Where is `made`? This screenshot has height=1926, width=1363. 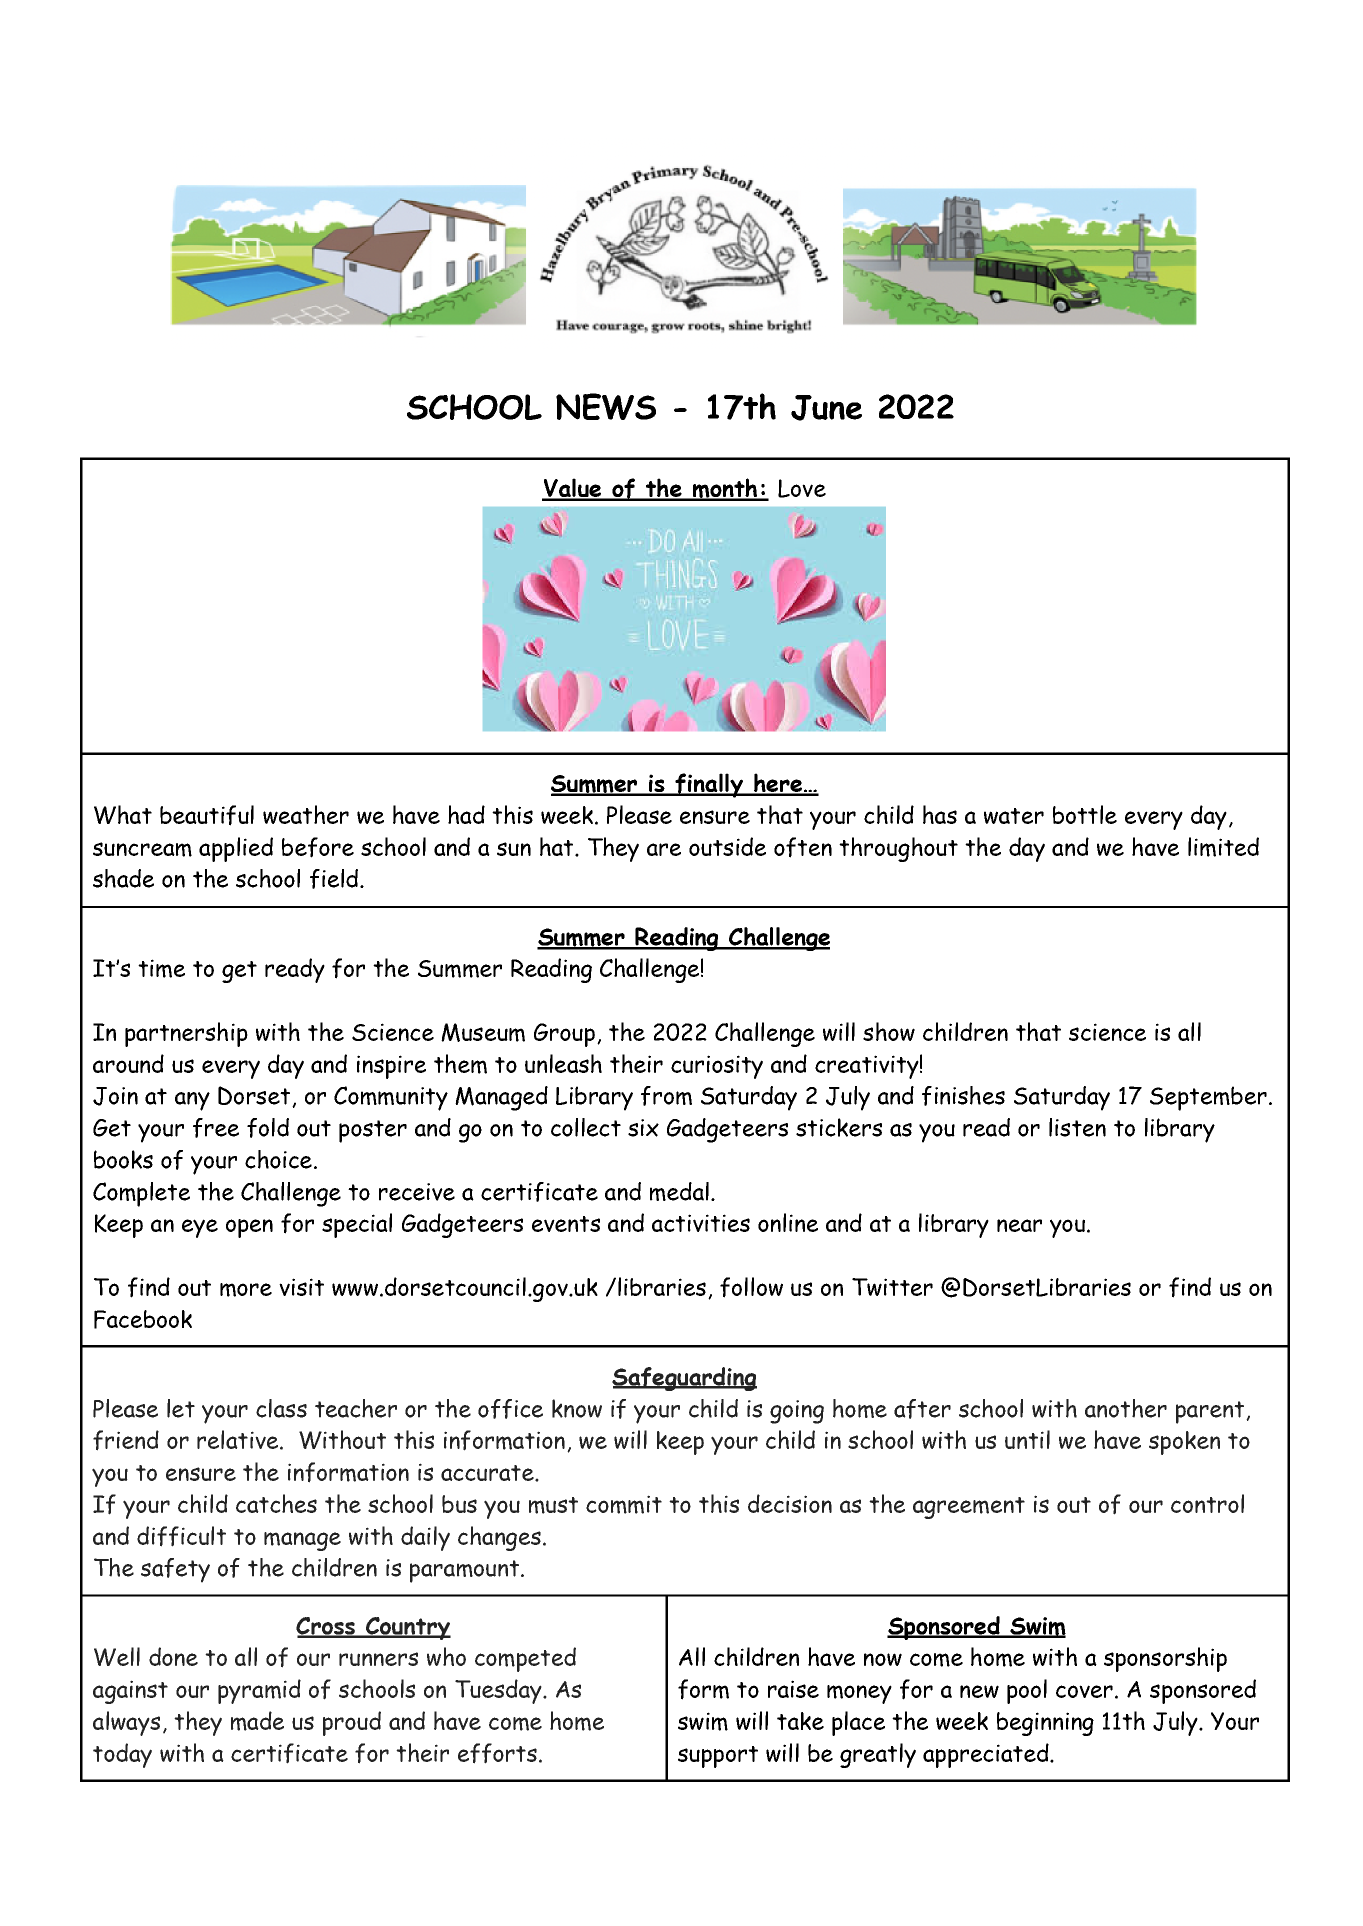
made is located at coordinates (257, 1721).
